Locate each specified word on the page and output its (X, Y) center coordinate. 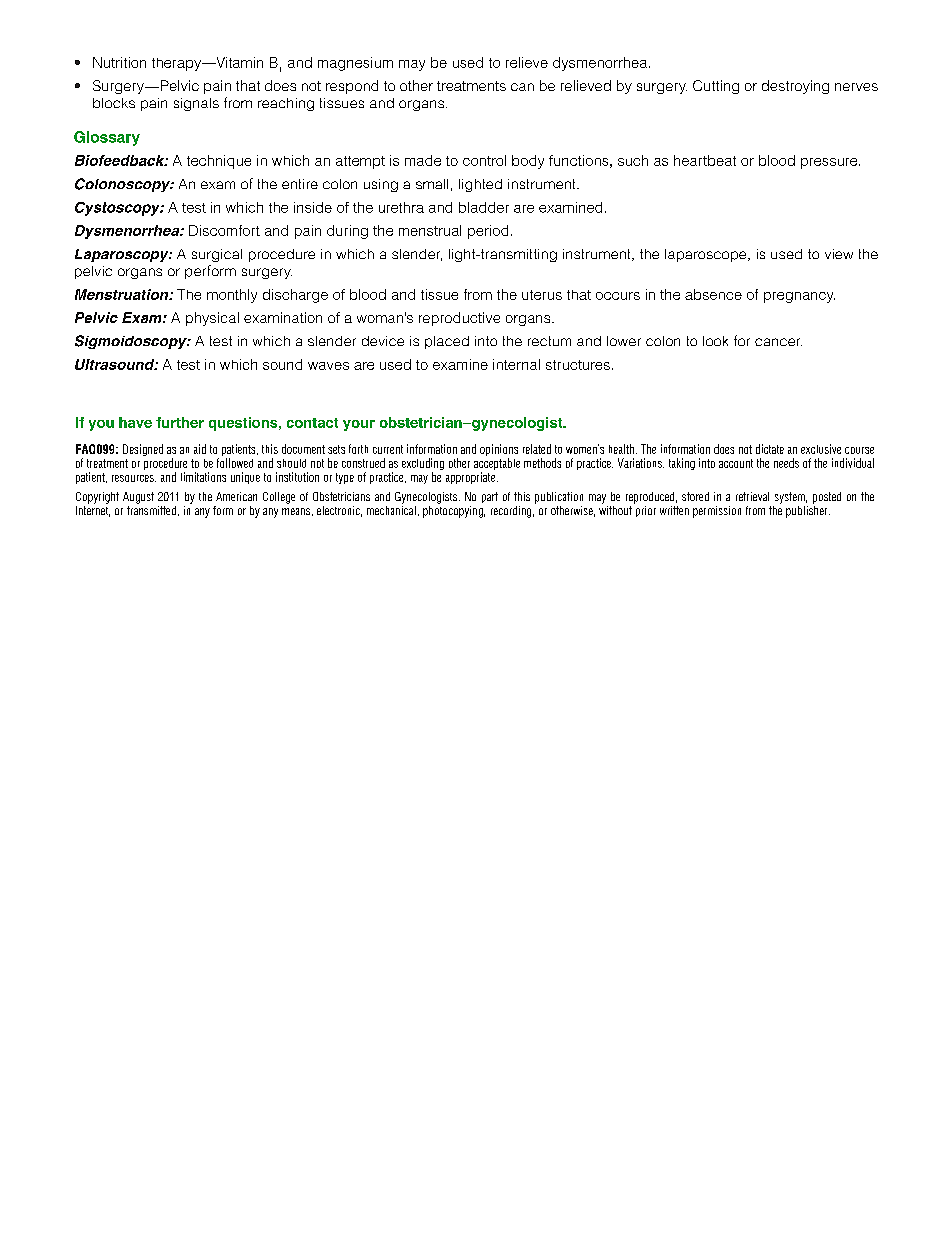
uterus (542, 295)
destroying (795, 87)
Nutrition (119, 62)
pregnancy (799, 297)
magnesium (355, 64)
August (138, 498)
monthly (232, 296)
